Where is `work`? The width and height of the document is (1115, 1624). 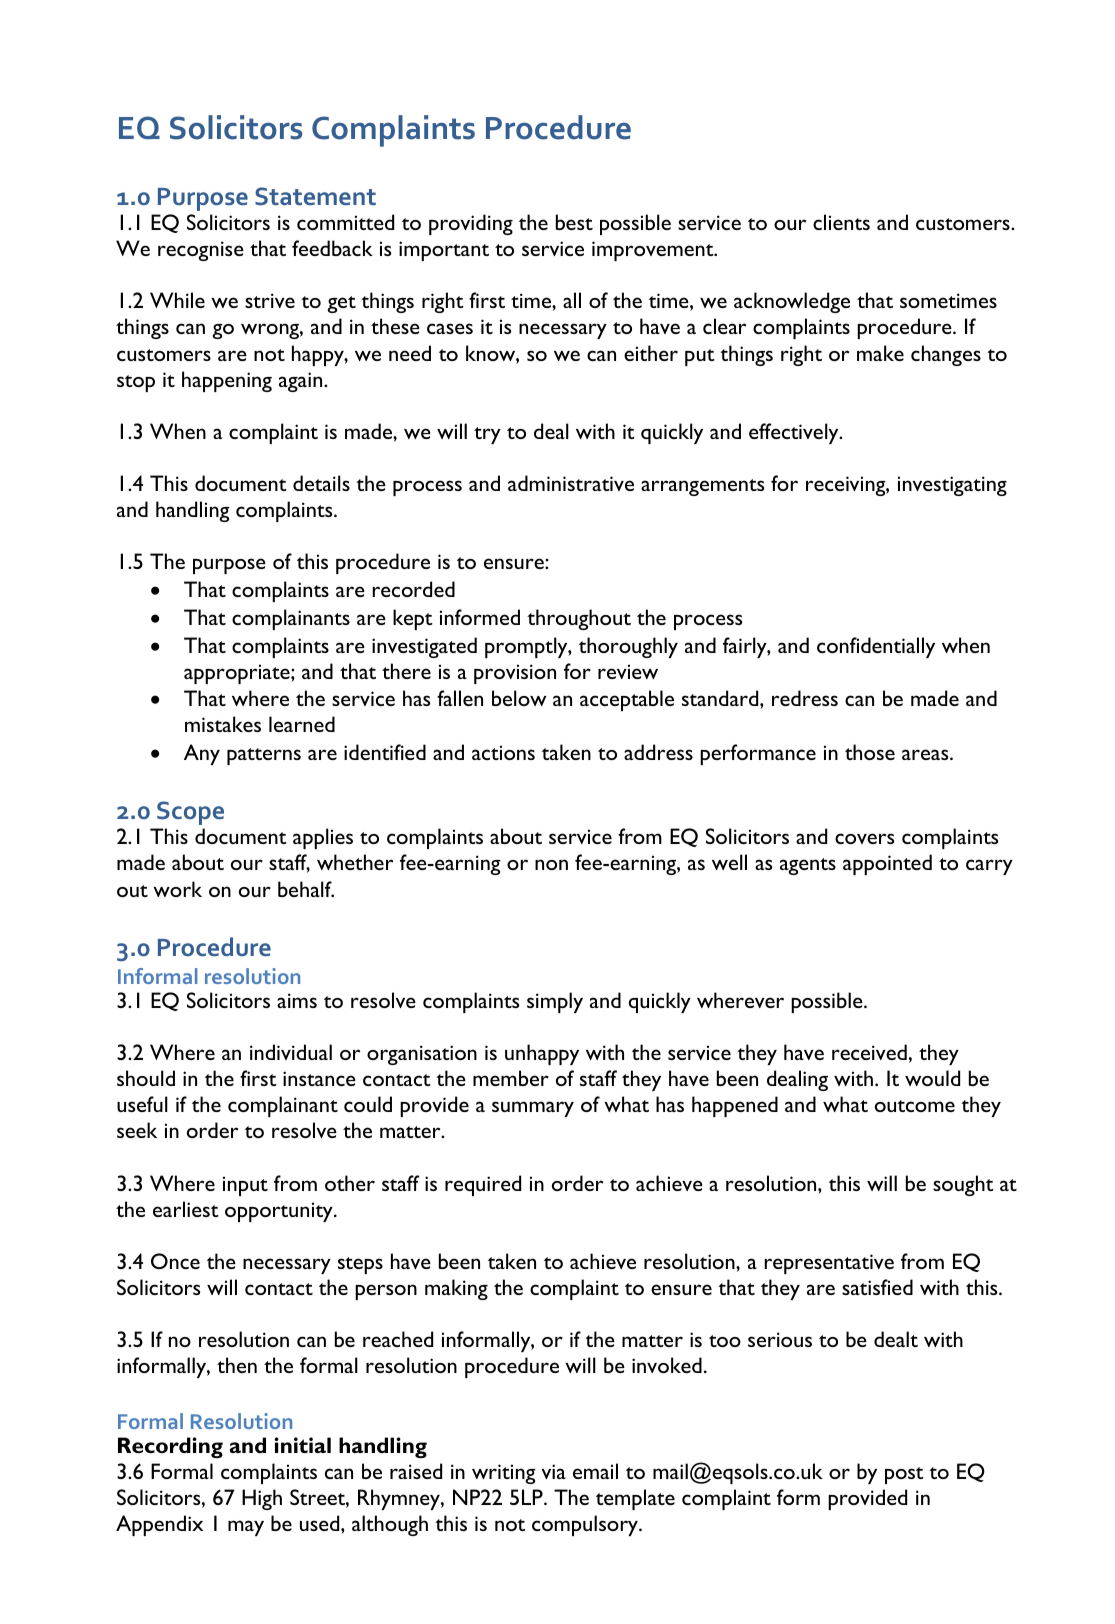
work is located at coordinates (177, 889).
